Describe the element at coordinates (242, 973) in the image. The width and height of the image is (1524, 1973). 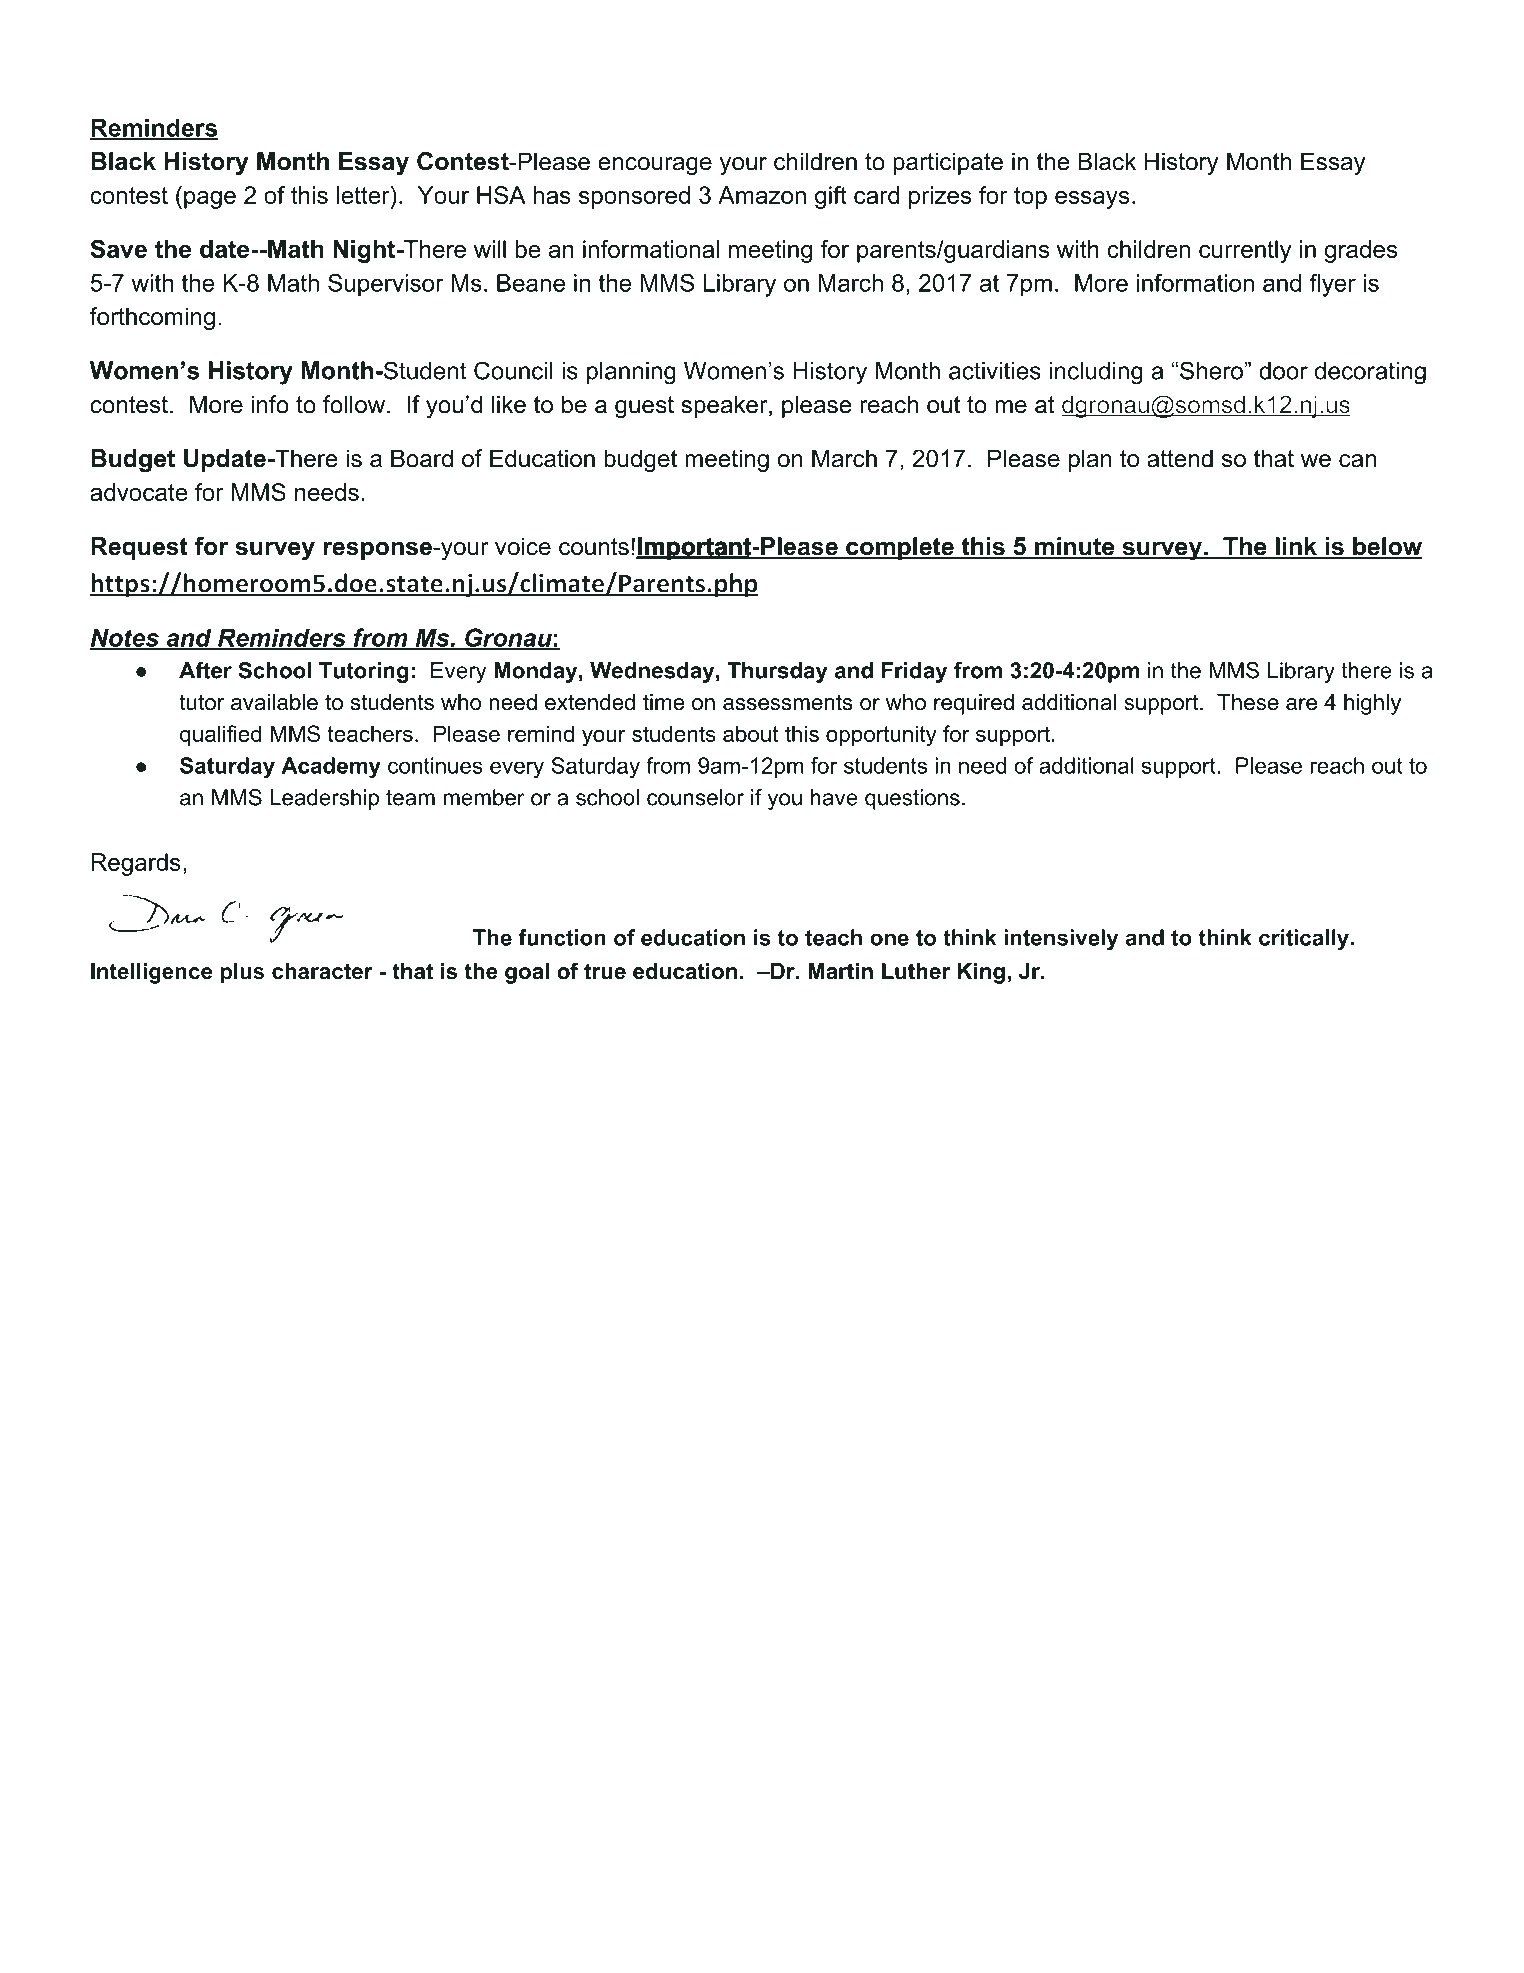
I see `plus` at that location.
